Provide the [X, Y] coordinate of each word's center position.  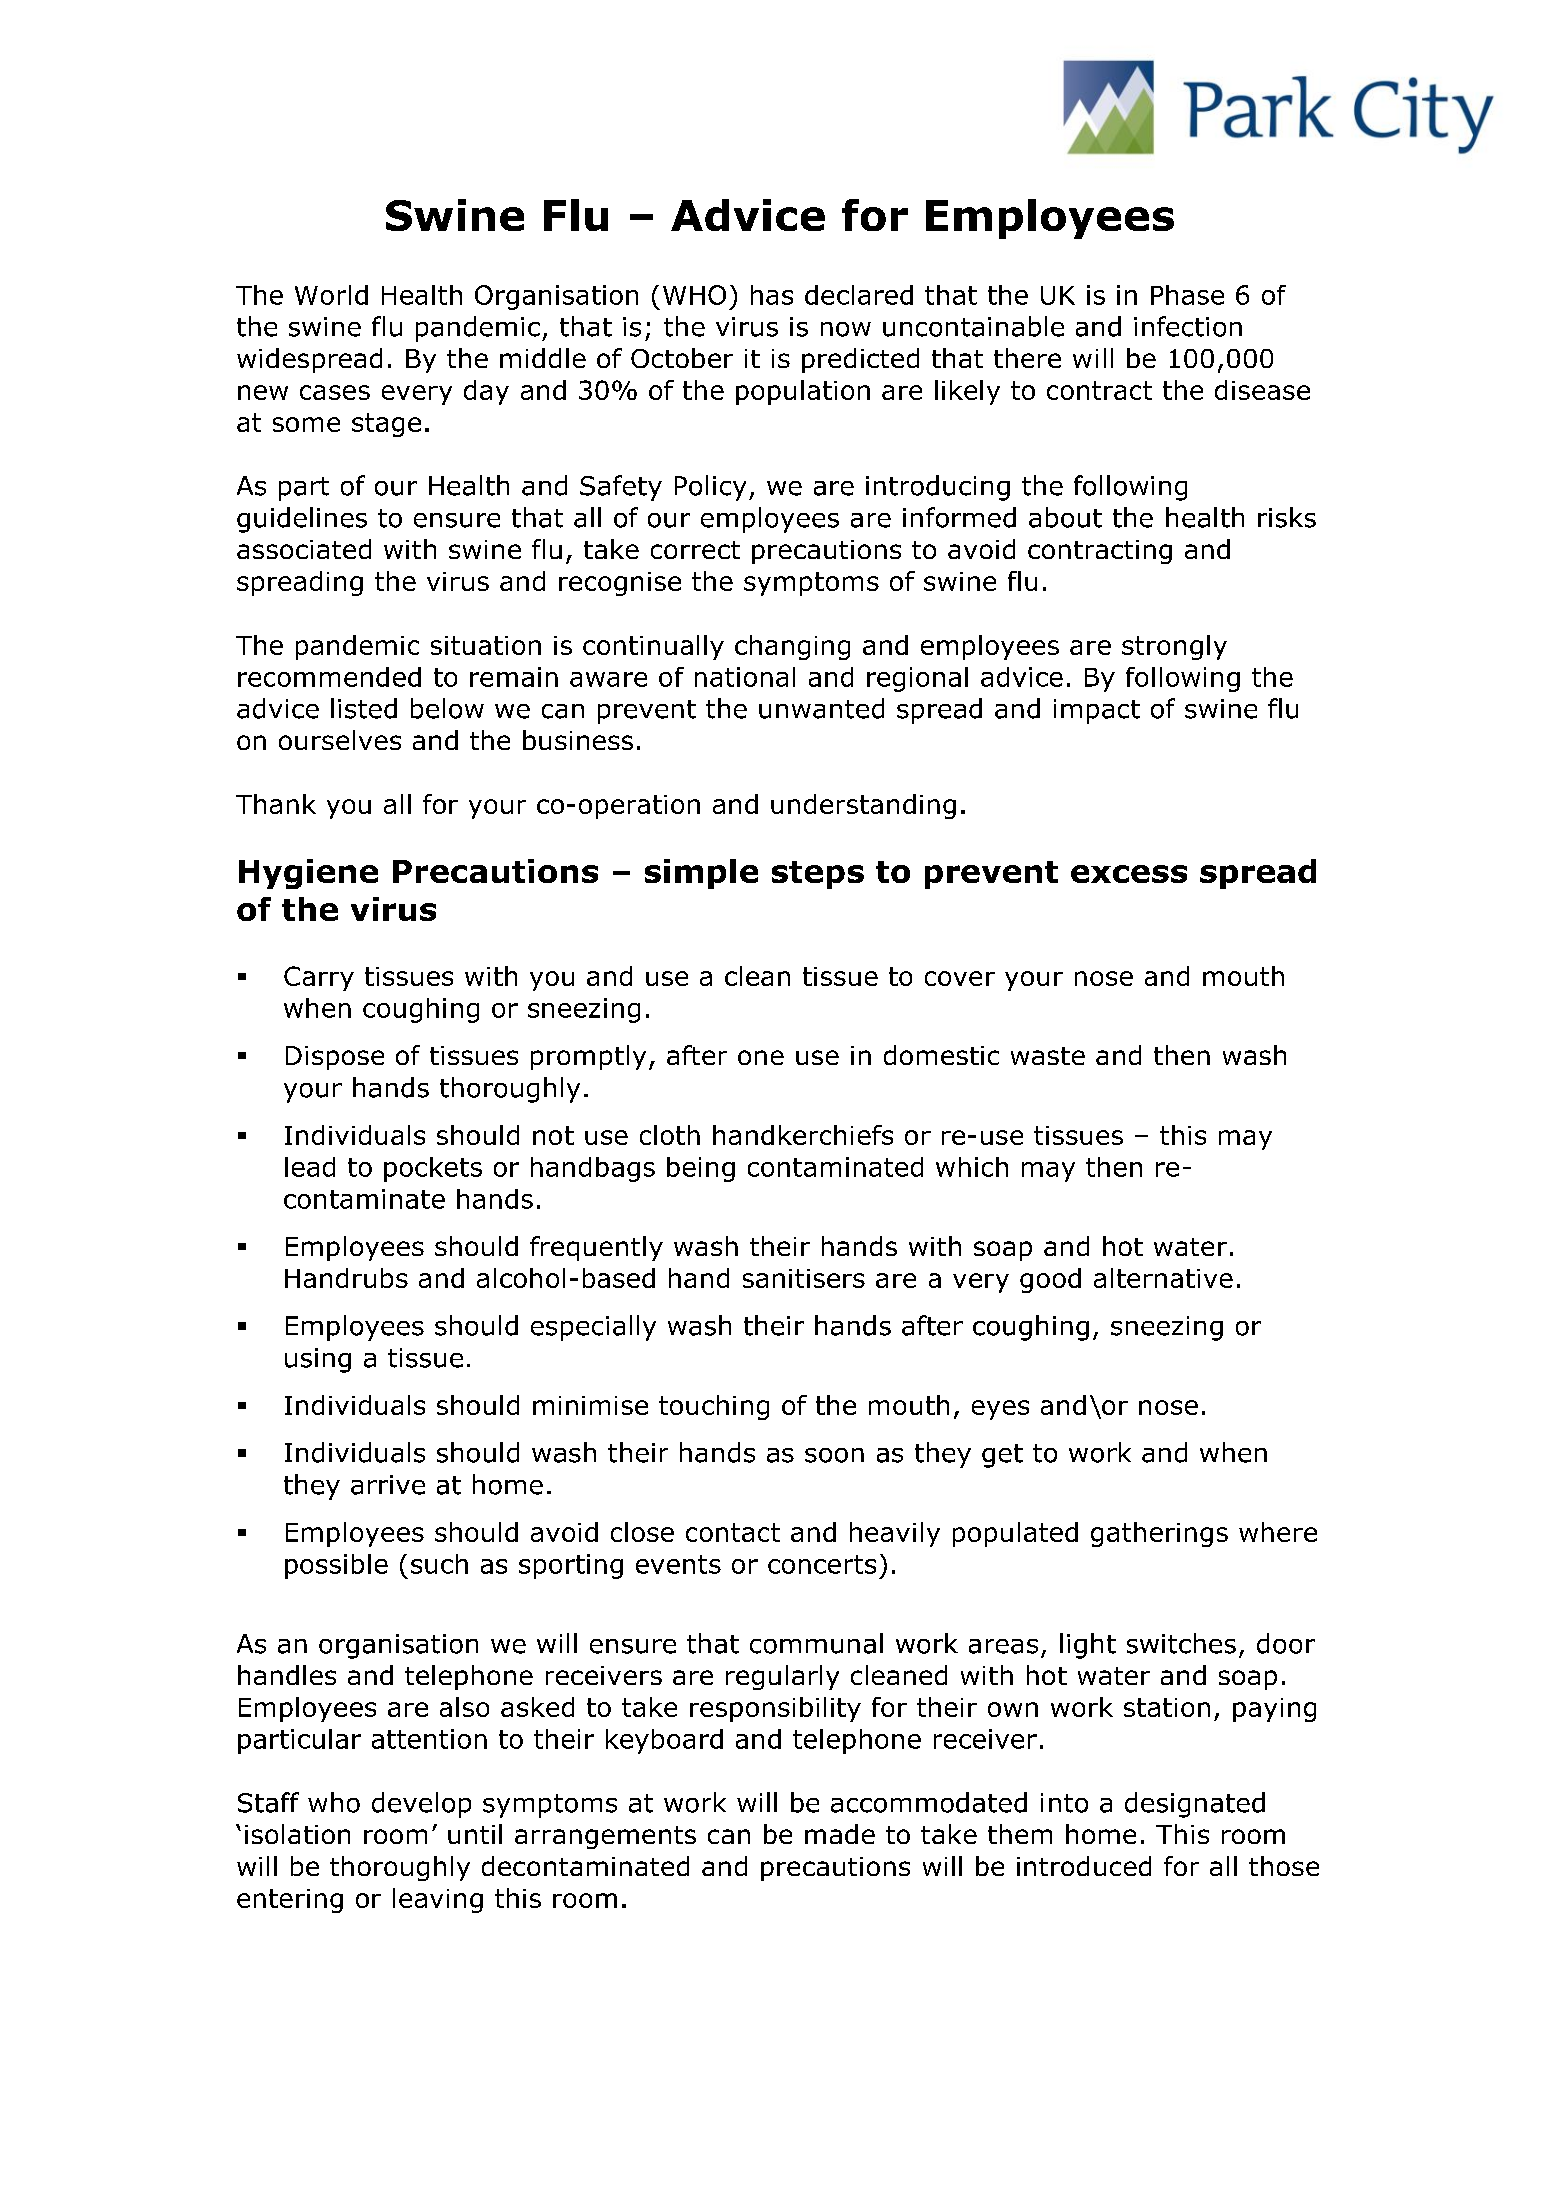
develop [421, 1805]
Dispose [335, 1058]
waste [1048, 1056]
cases [335, 392]
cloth [670, 1135]
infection [1188, 326]
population [803, 392]
